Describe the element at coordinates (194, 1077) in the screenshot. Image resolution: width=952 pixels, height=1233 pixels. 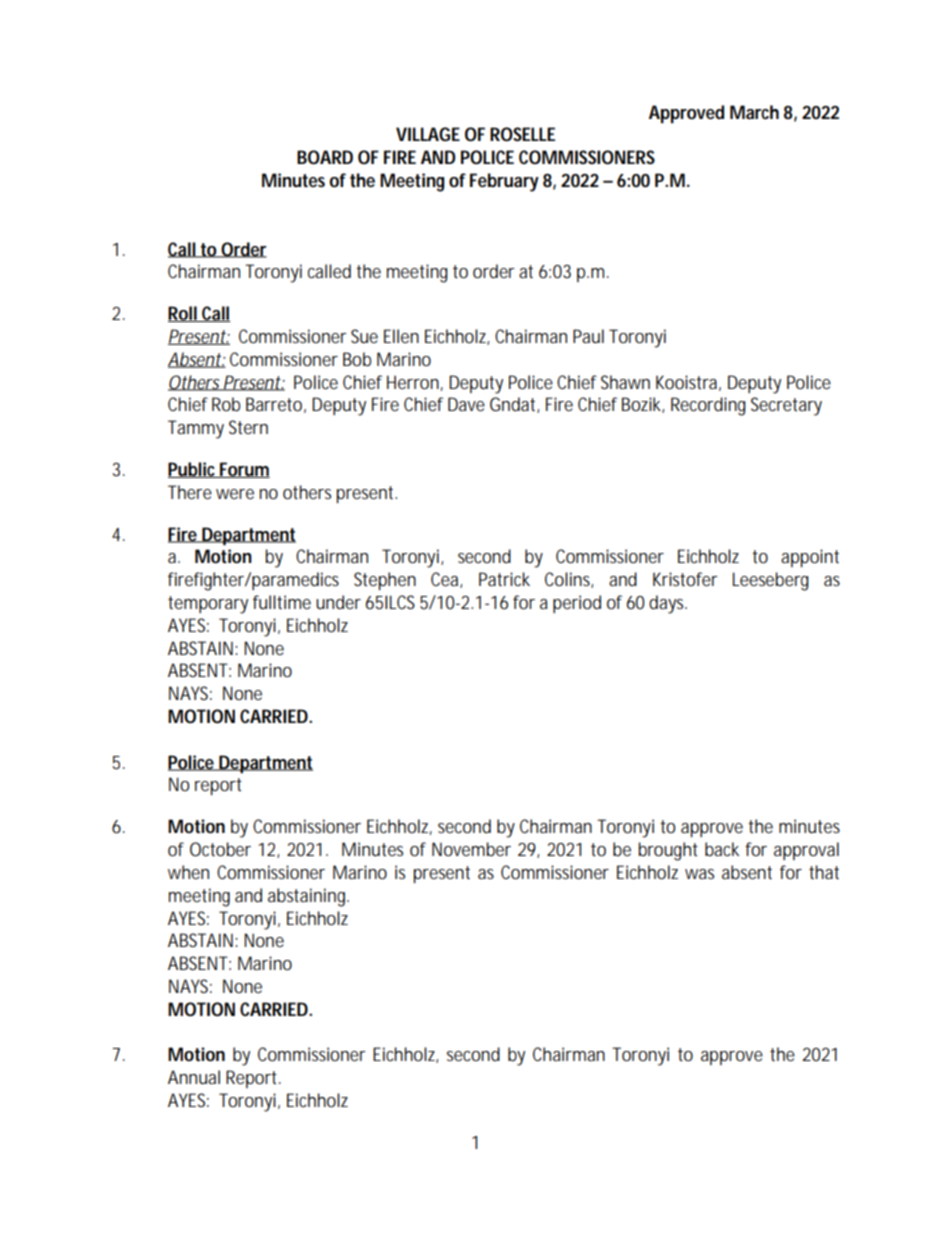
I see `Annual` at that location.
